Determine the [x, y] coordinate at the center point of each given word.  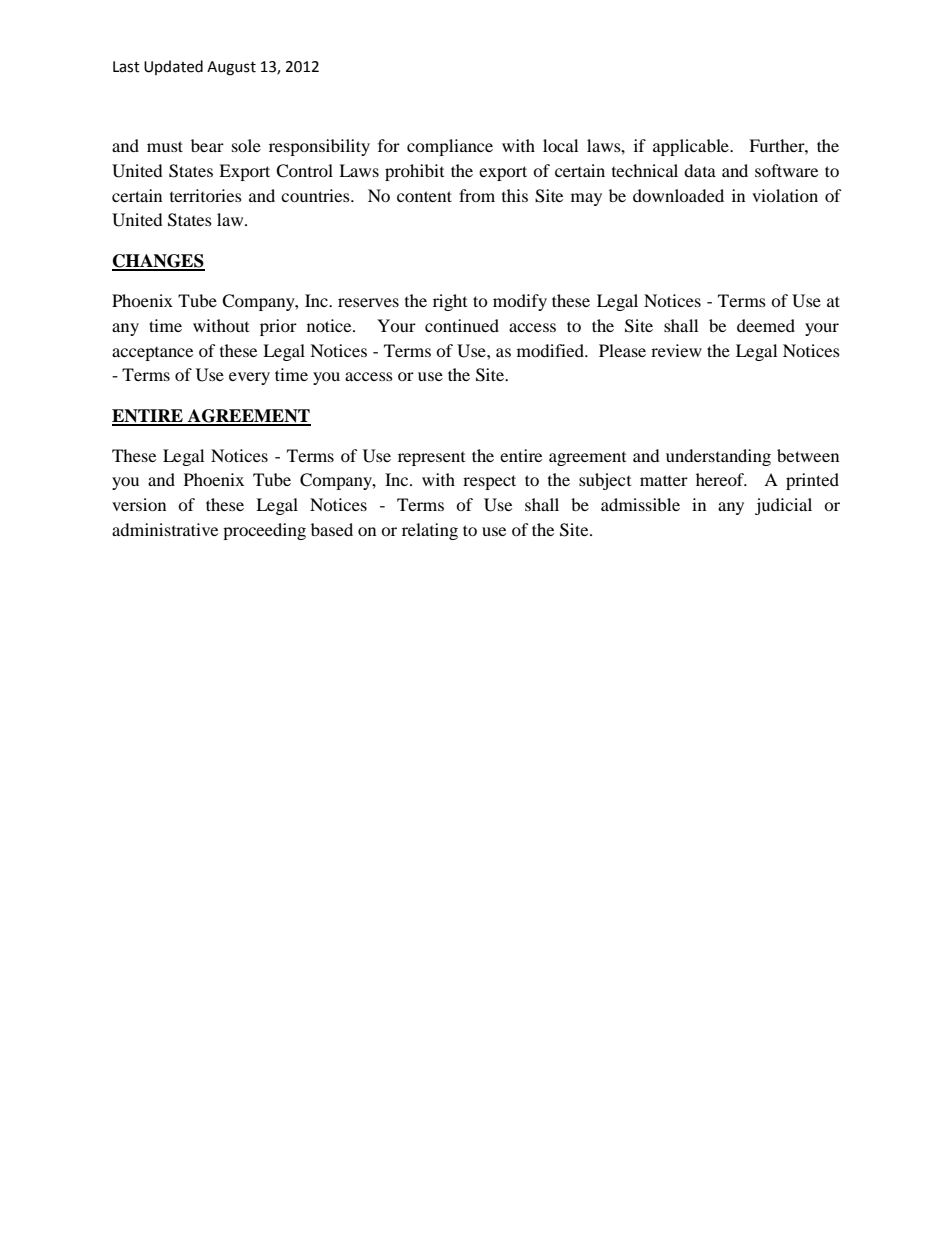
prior [278, 327]
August [231, 68]
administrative [165, 529]
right [450, 302]
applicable [692, 147]
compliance [450, 147]
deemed [766, 325]
